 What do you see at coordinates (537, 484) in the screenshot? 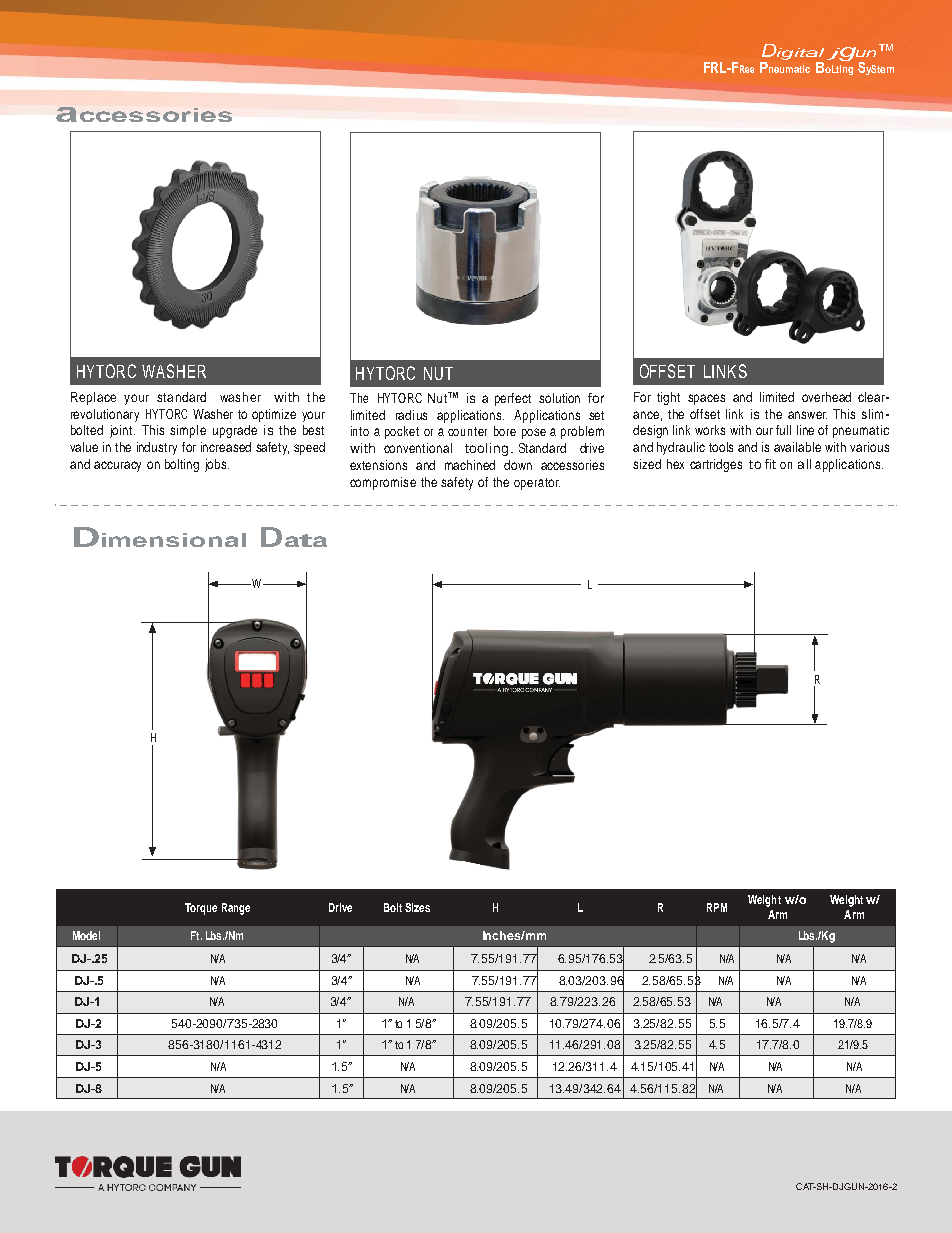
I see `operator` at bounding box center [537, 484].
